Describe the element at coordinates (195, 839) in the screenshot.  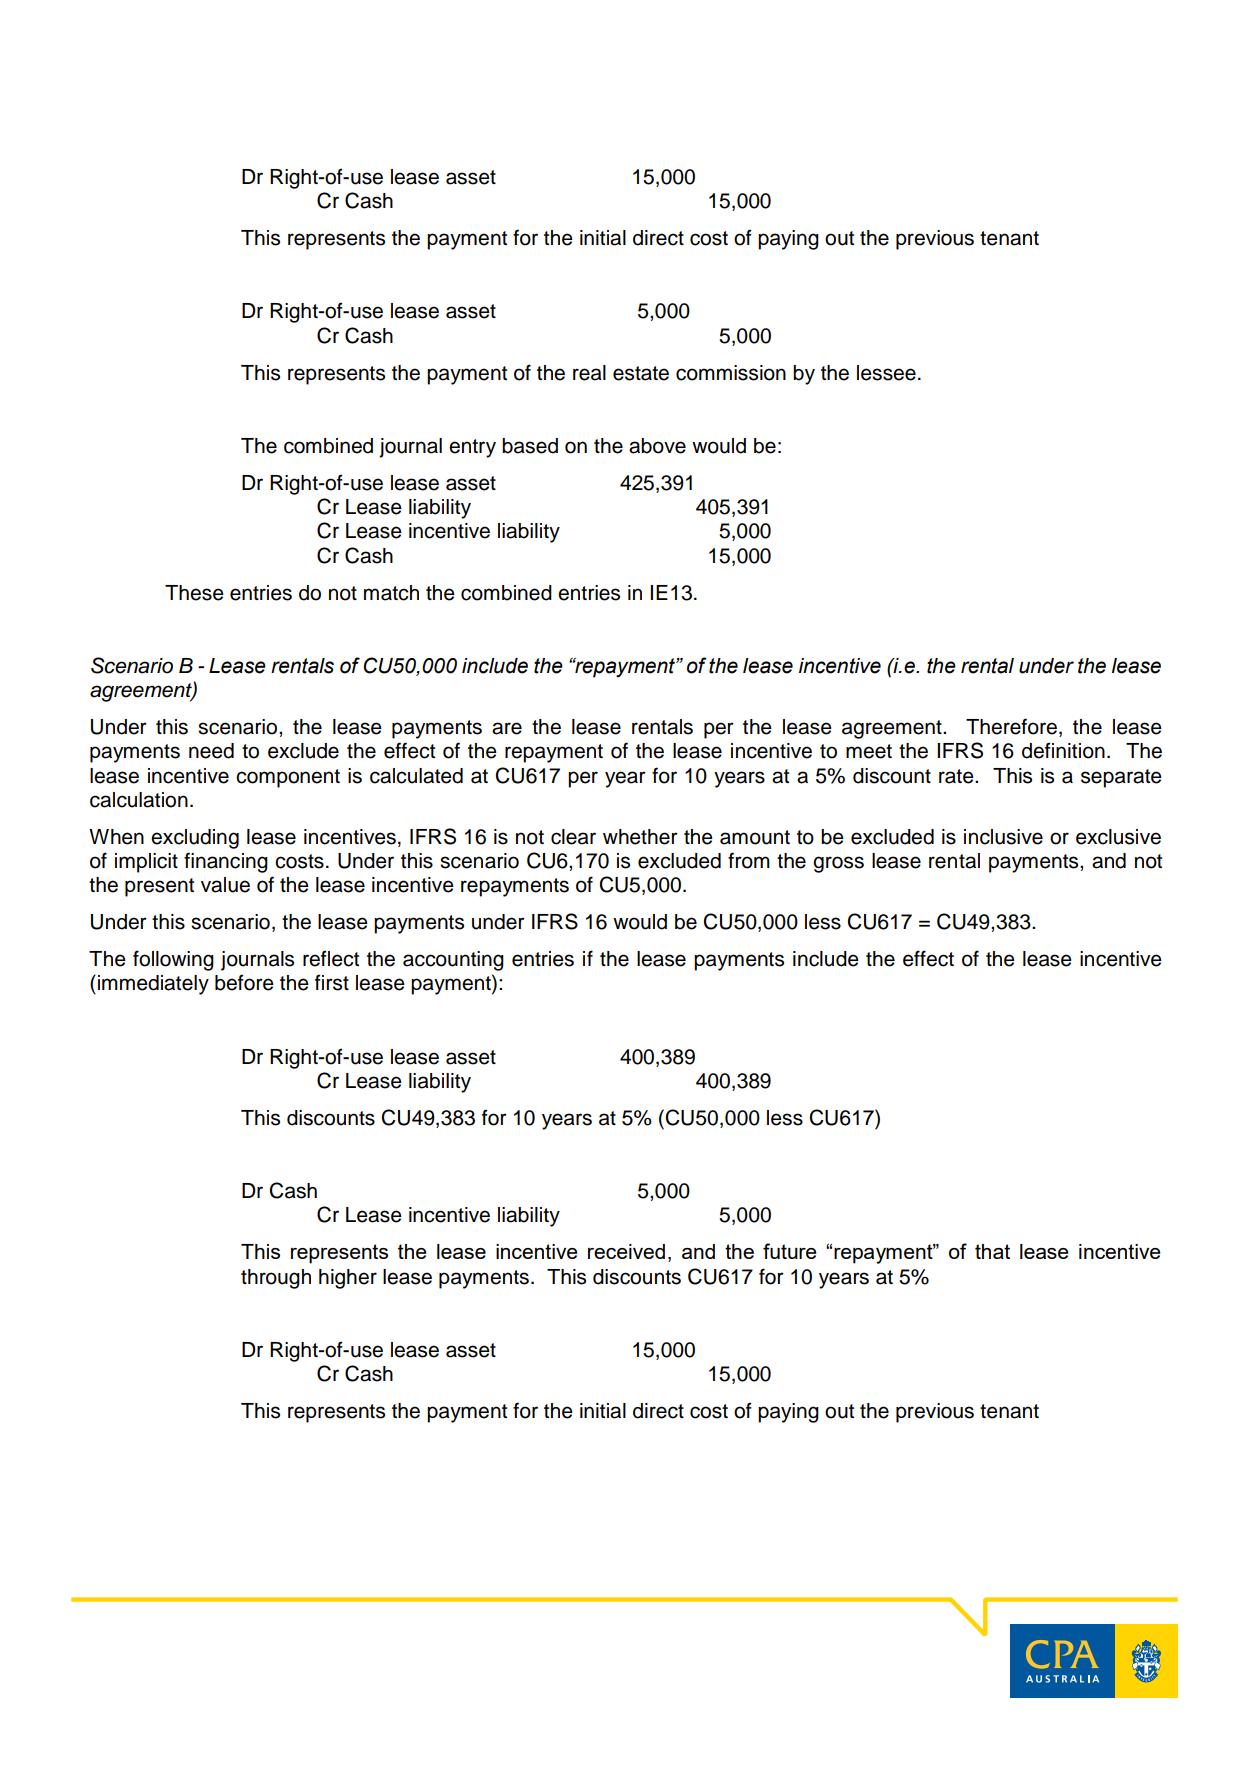
I see `excluding` at that location.
